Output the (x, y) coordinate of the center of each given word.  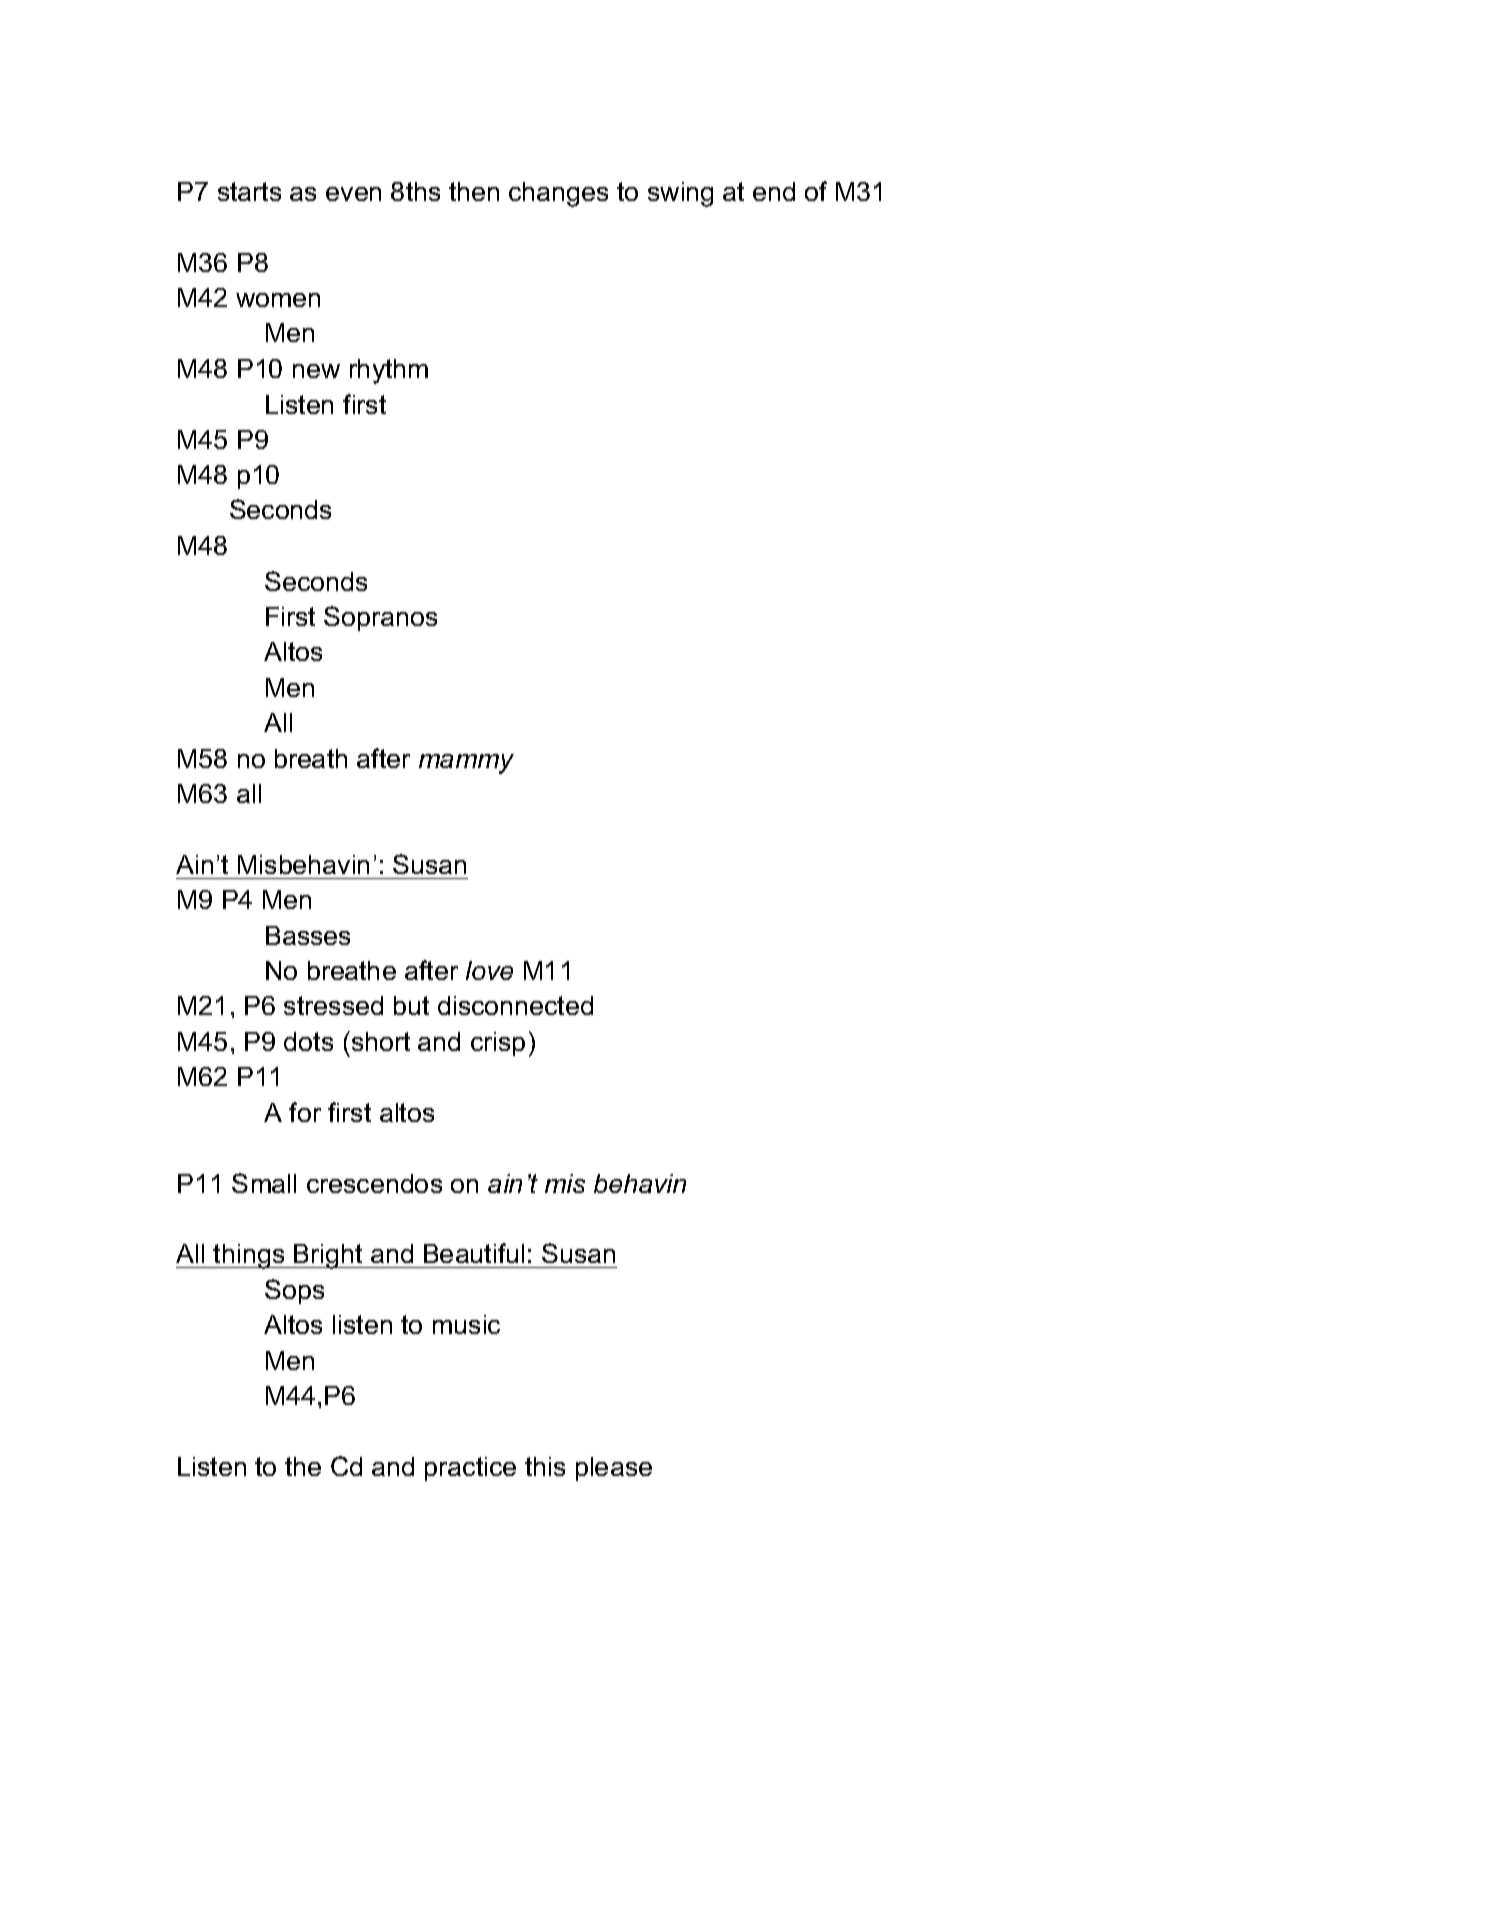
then (474, 191)
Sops (294, 1291)
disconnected (515, 1005)
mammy (466, 764)
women (278, 300)
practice (470, 1469)
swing (680, 194)
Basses (308, 935)
